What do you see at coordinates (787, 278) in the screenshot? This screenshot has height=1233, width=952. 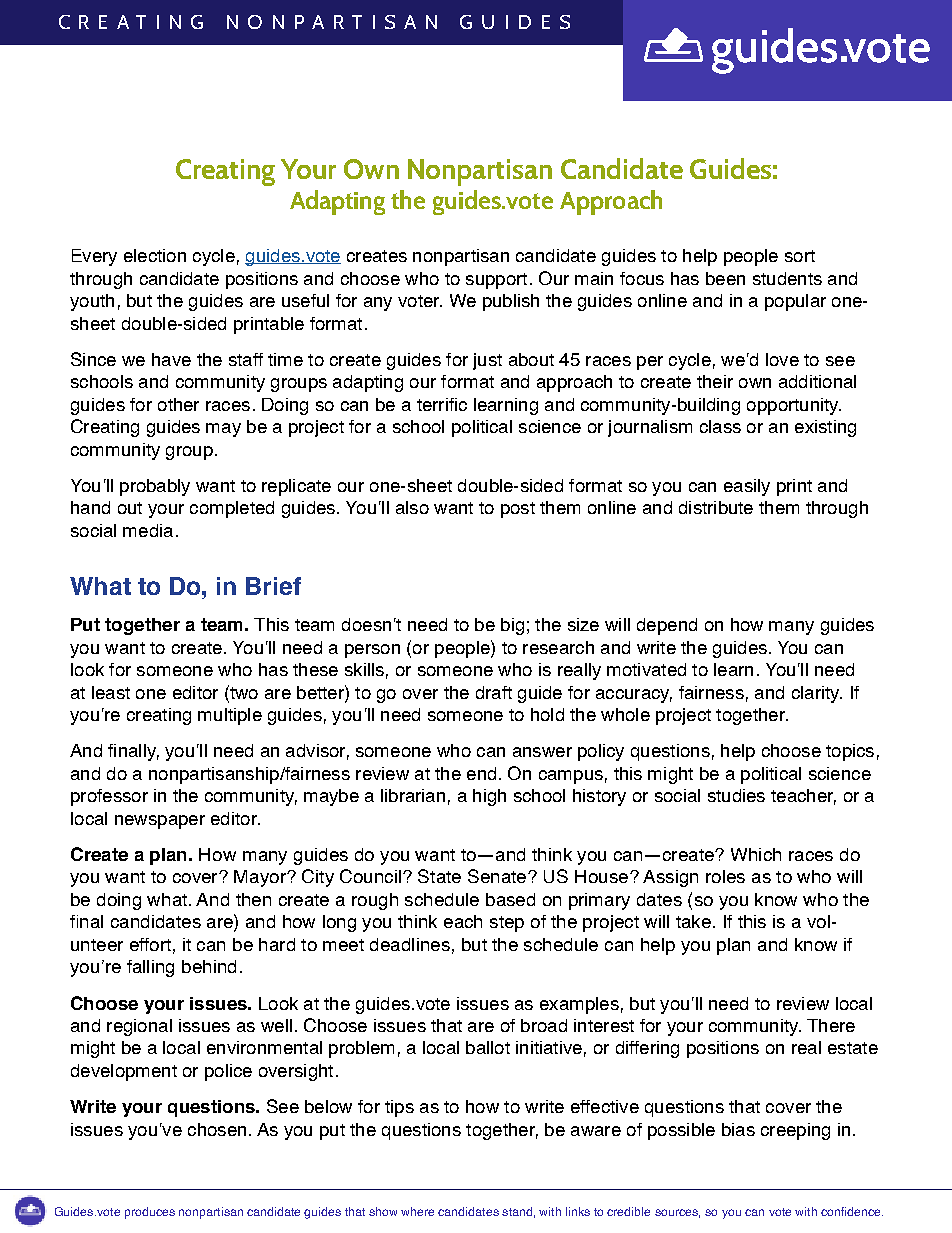 I see `students` at bounding box center [787, 278].
